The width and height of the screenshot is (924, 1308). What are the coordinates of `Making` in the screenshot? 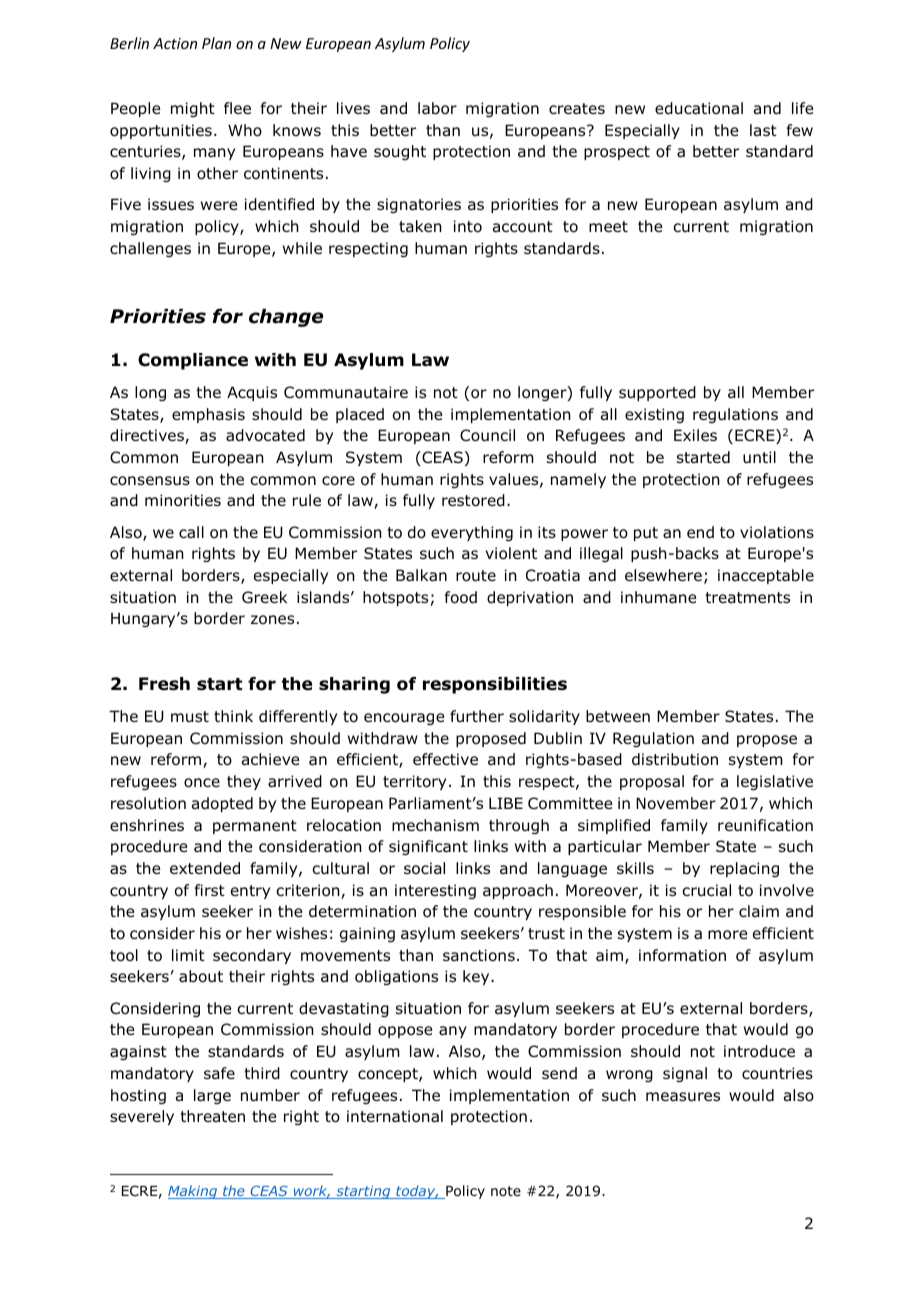 It's located at (194, 1192).
